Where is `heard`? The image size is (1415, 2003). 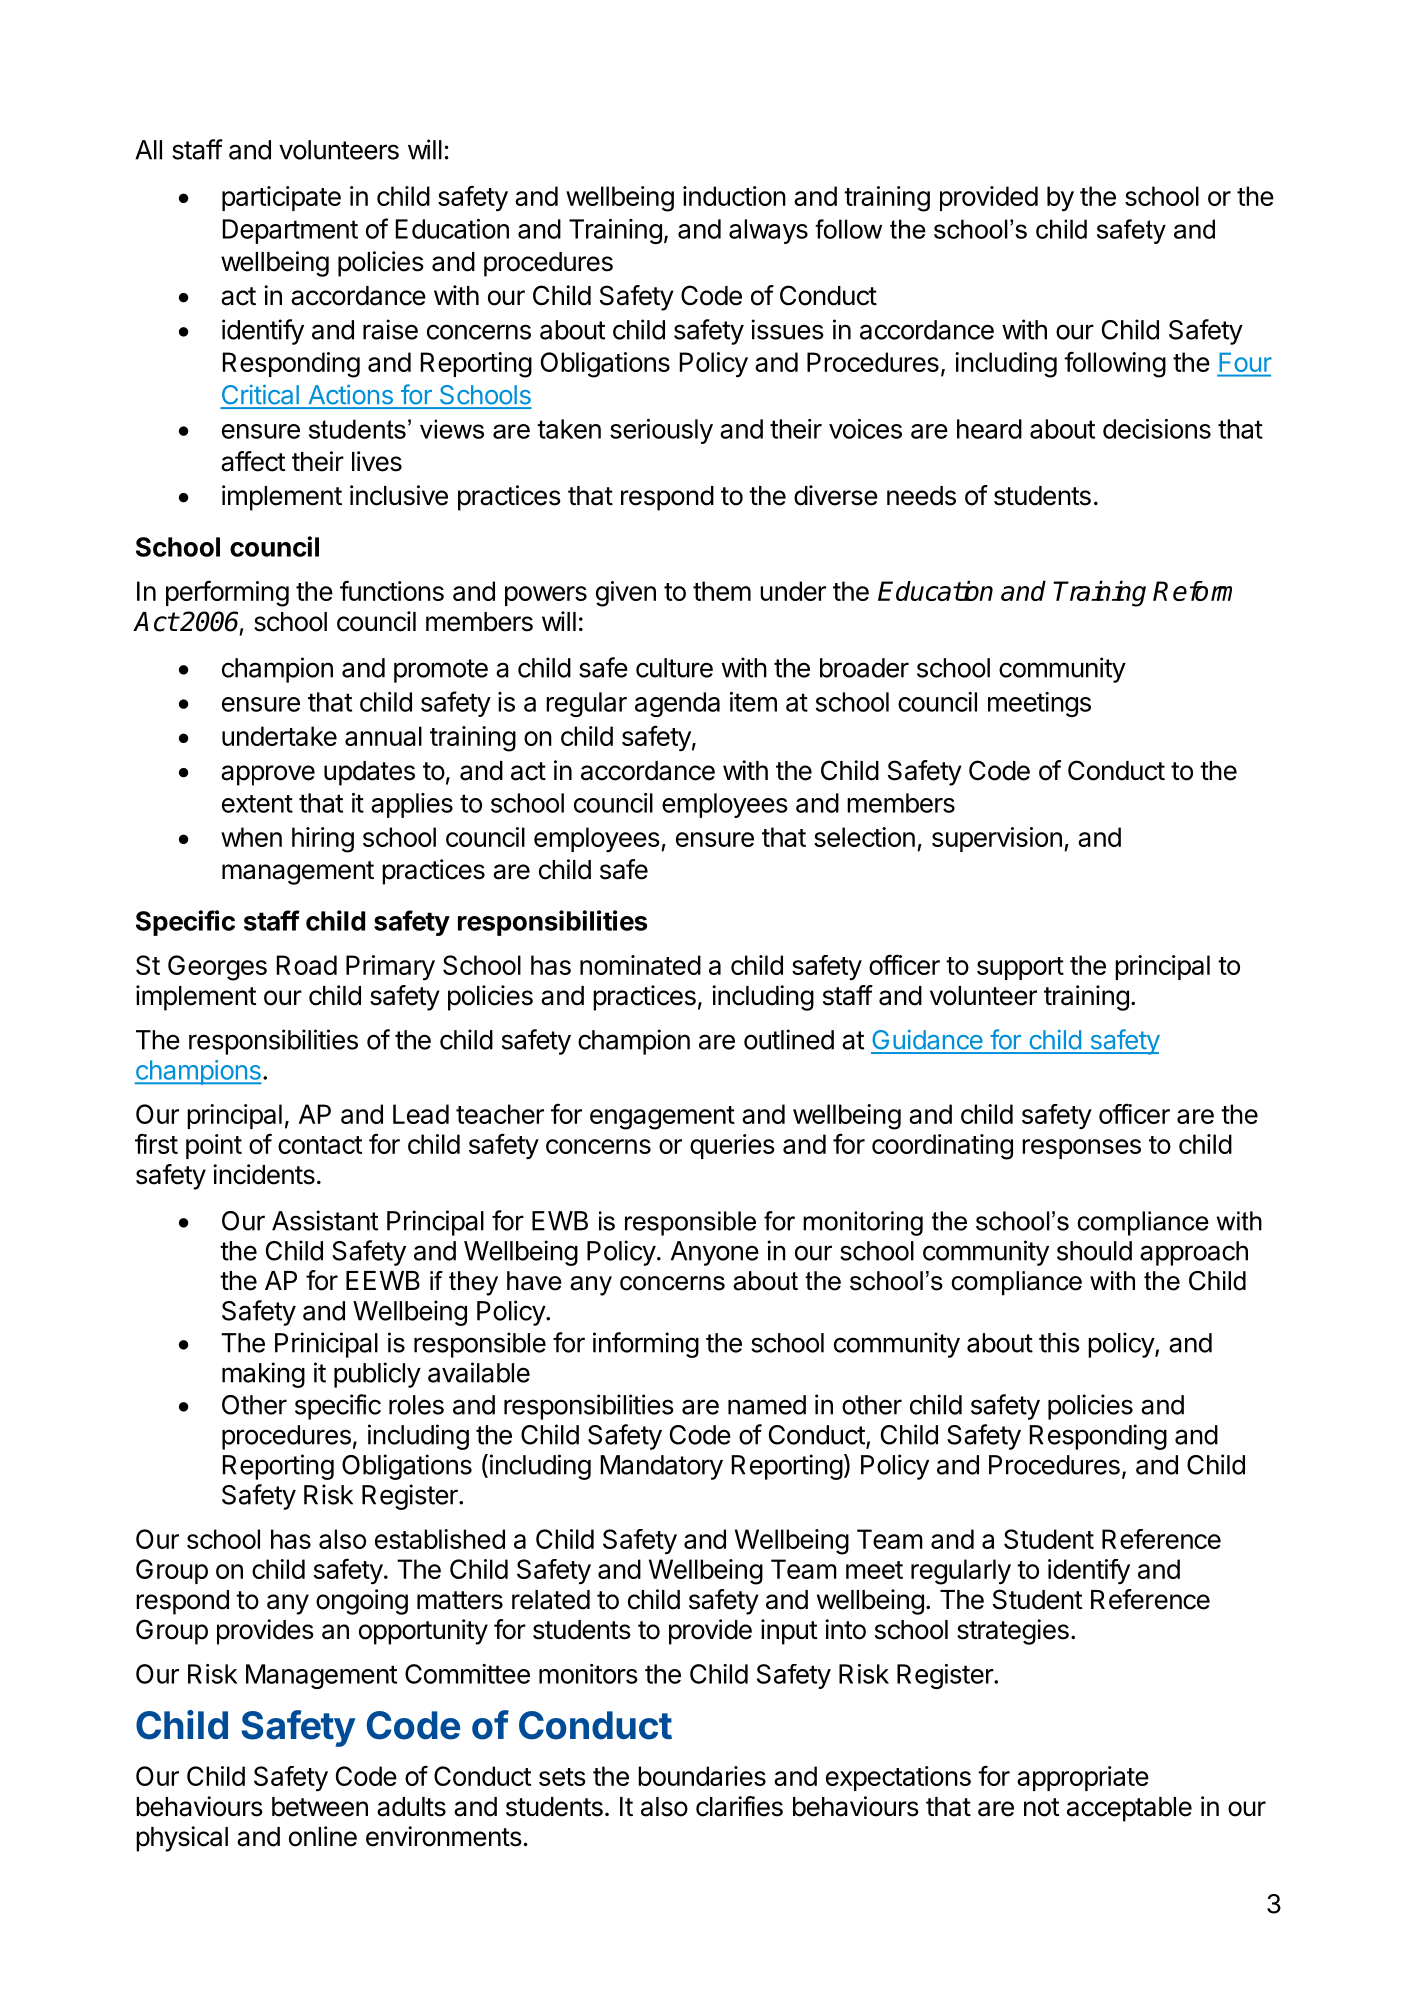
heard is located at coordinates (989, 429).
